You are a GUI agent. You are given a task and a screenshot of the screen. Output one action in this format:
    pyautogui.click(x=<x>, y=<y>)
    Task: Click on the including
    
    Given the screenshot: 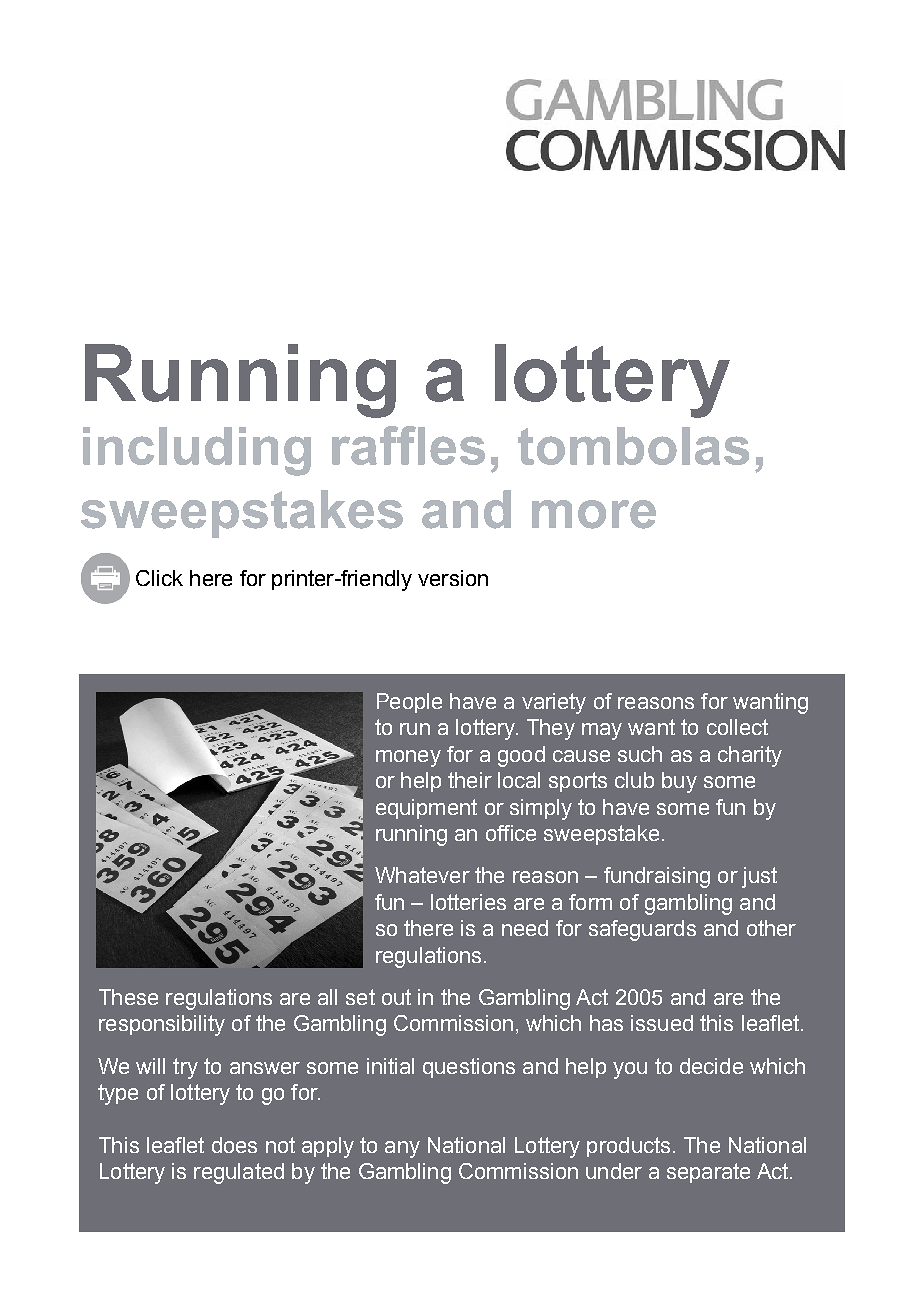 What is the action you would take?
    pyautogui.click(x=197, y=451)
